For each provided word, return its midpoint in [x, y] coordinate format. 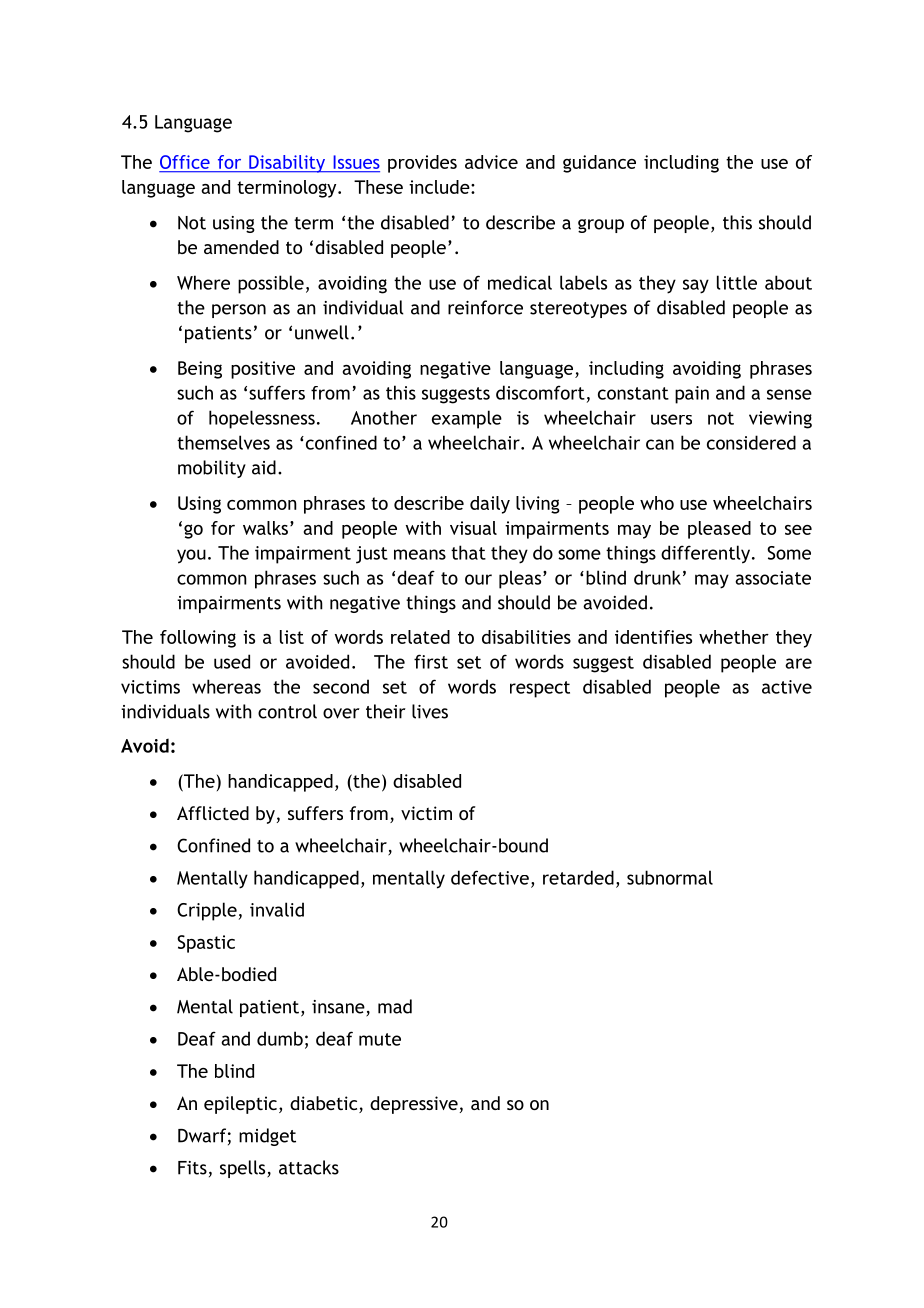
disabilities [526, 637]
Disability [287, 164]
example [467, 419]
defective [490, 877]
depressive [414, 1105]
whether [734, 637]
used [232, 661]
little [737, 282]
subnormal [670, 877]
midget [267, 1137]
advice [491, 162]
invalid [277, 909]
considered [751, 442]
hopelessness [262, 419]
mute [380, 1039]
